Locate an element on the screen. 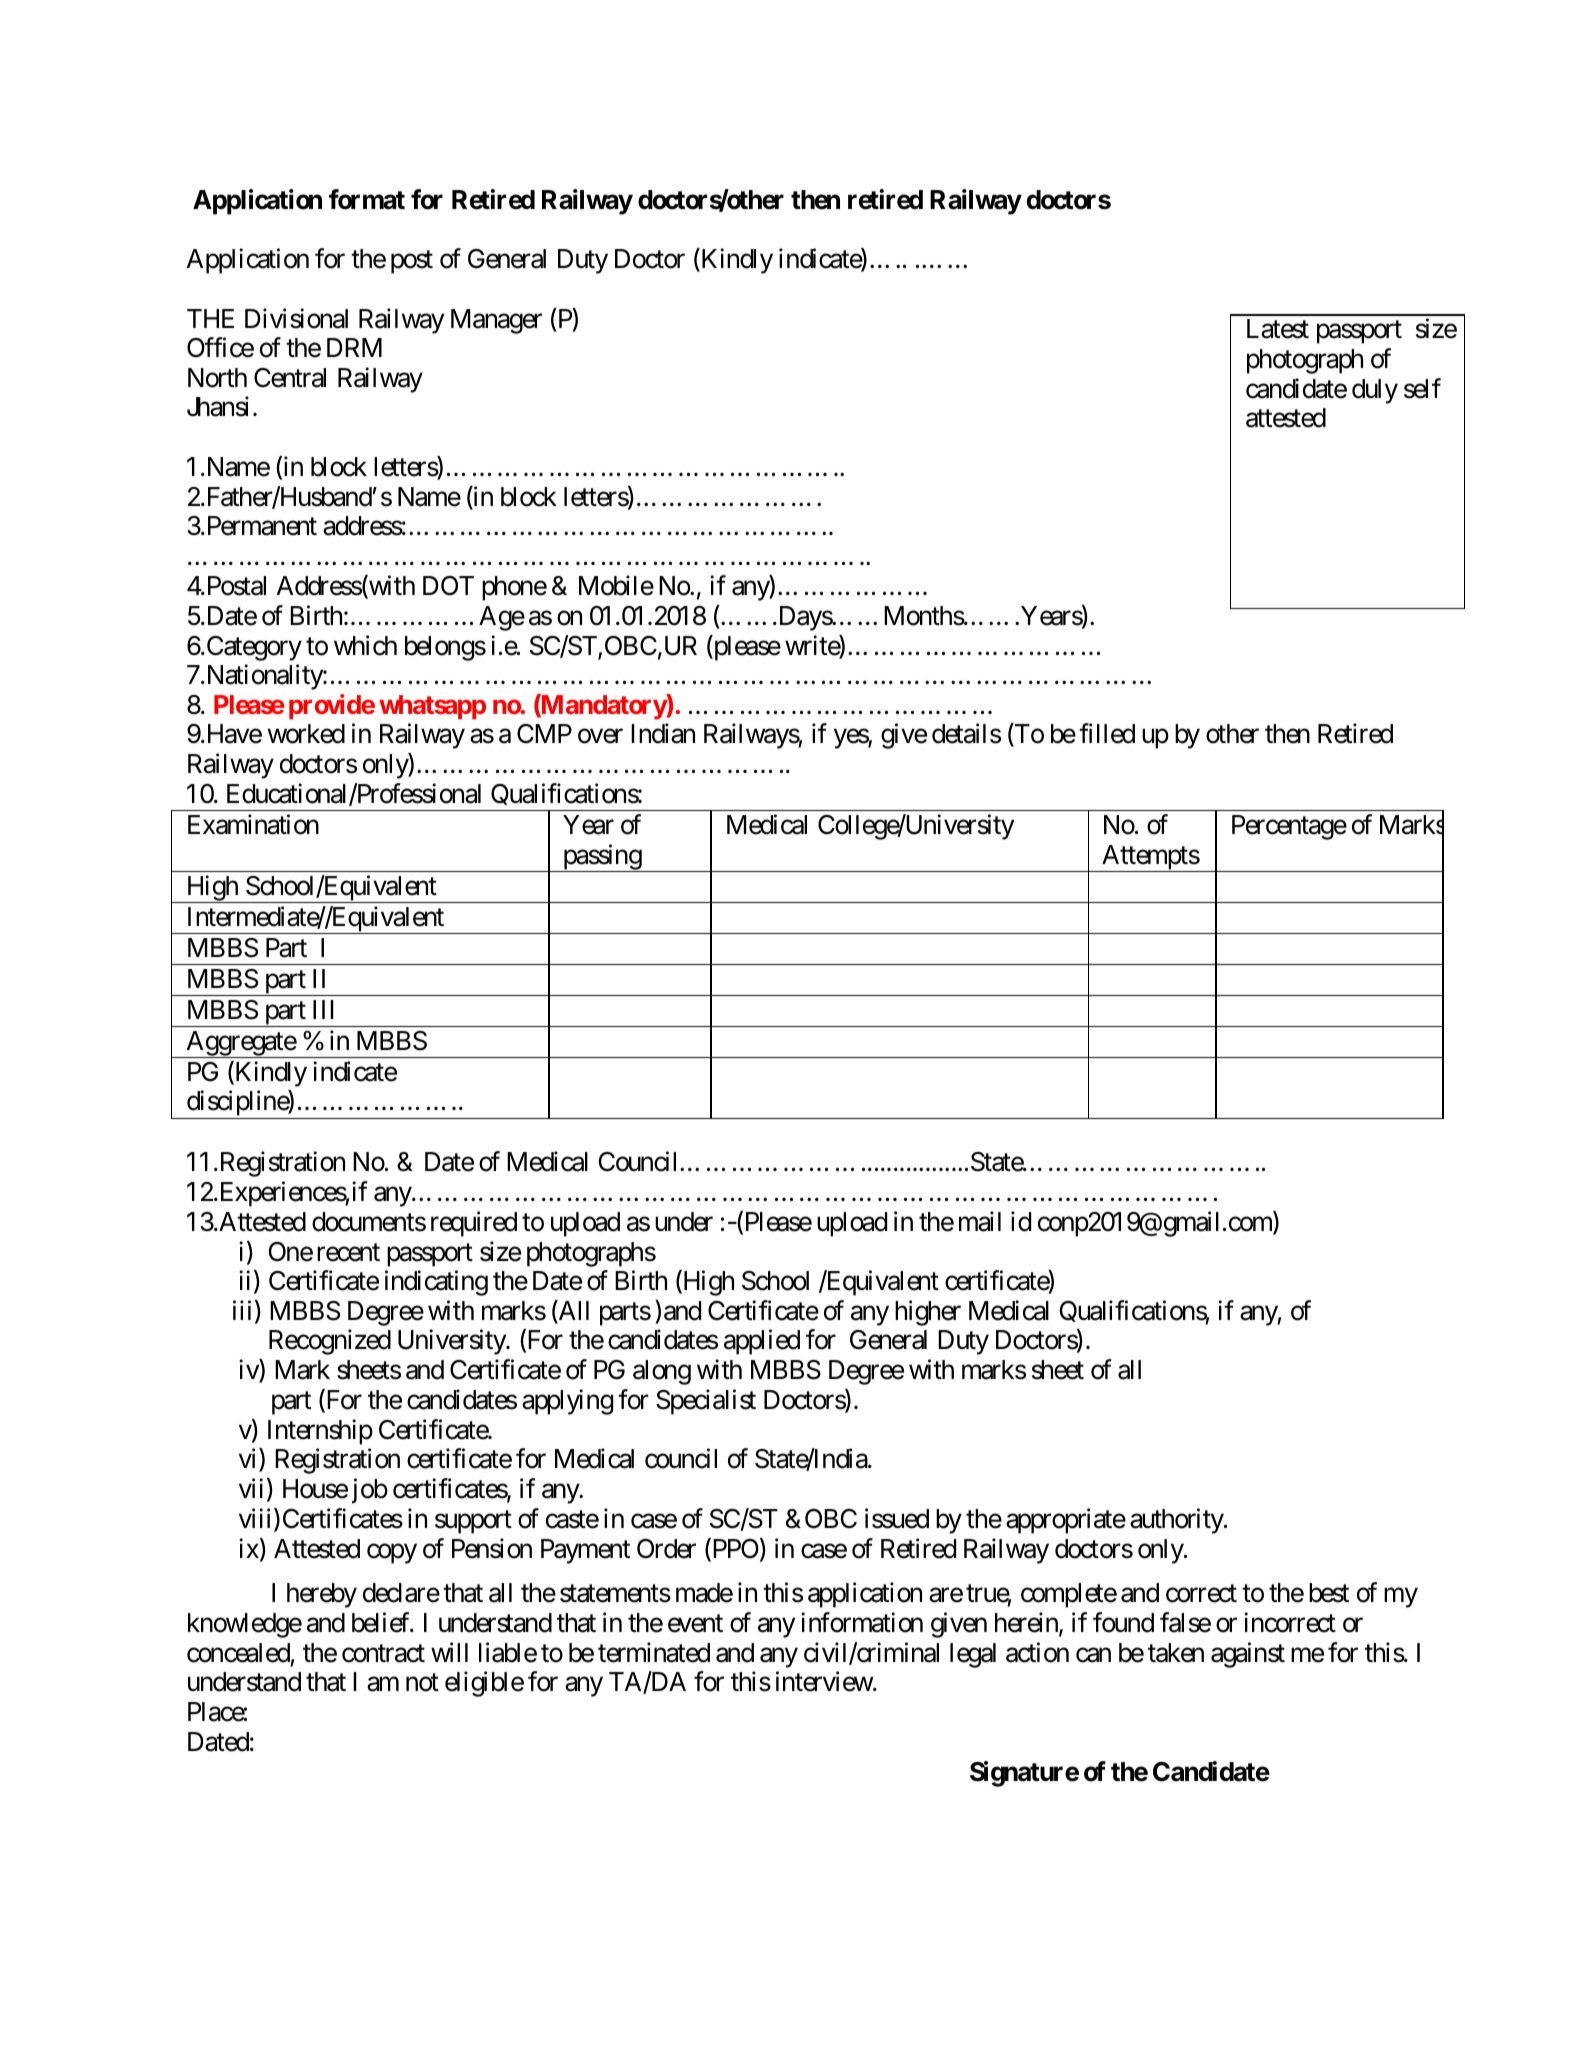 The image size is (1582, 2047). DRM is located at coordinates (354, 347).
